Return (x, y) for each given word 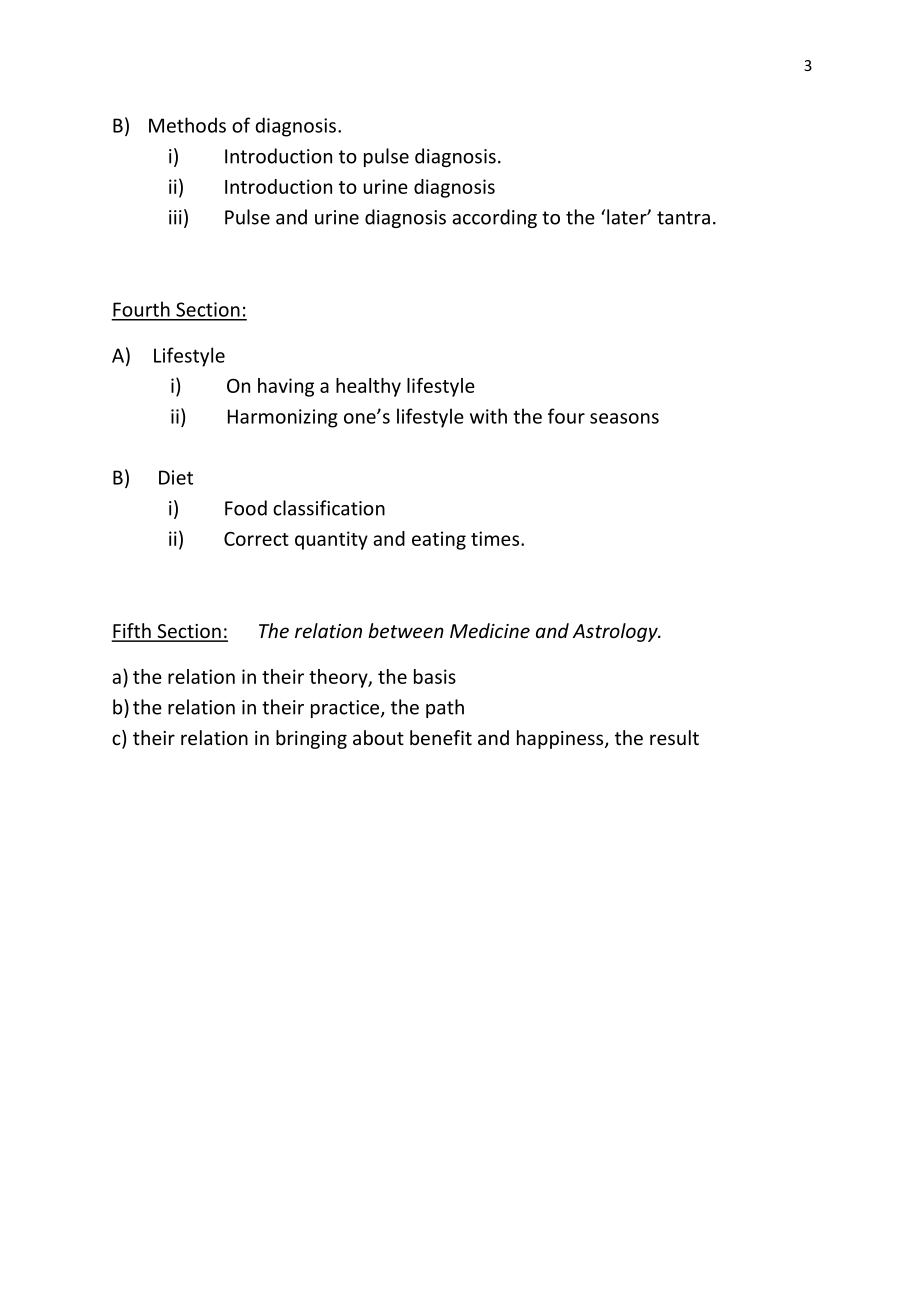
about (378, 737)
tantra (683, 218)
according (494, 218)
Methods (187, 125)
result (674, 737)
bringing (311, 739)
